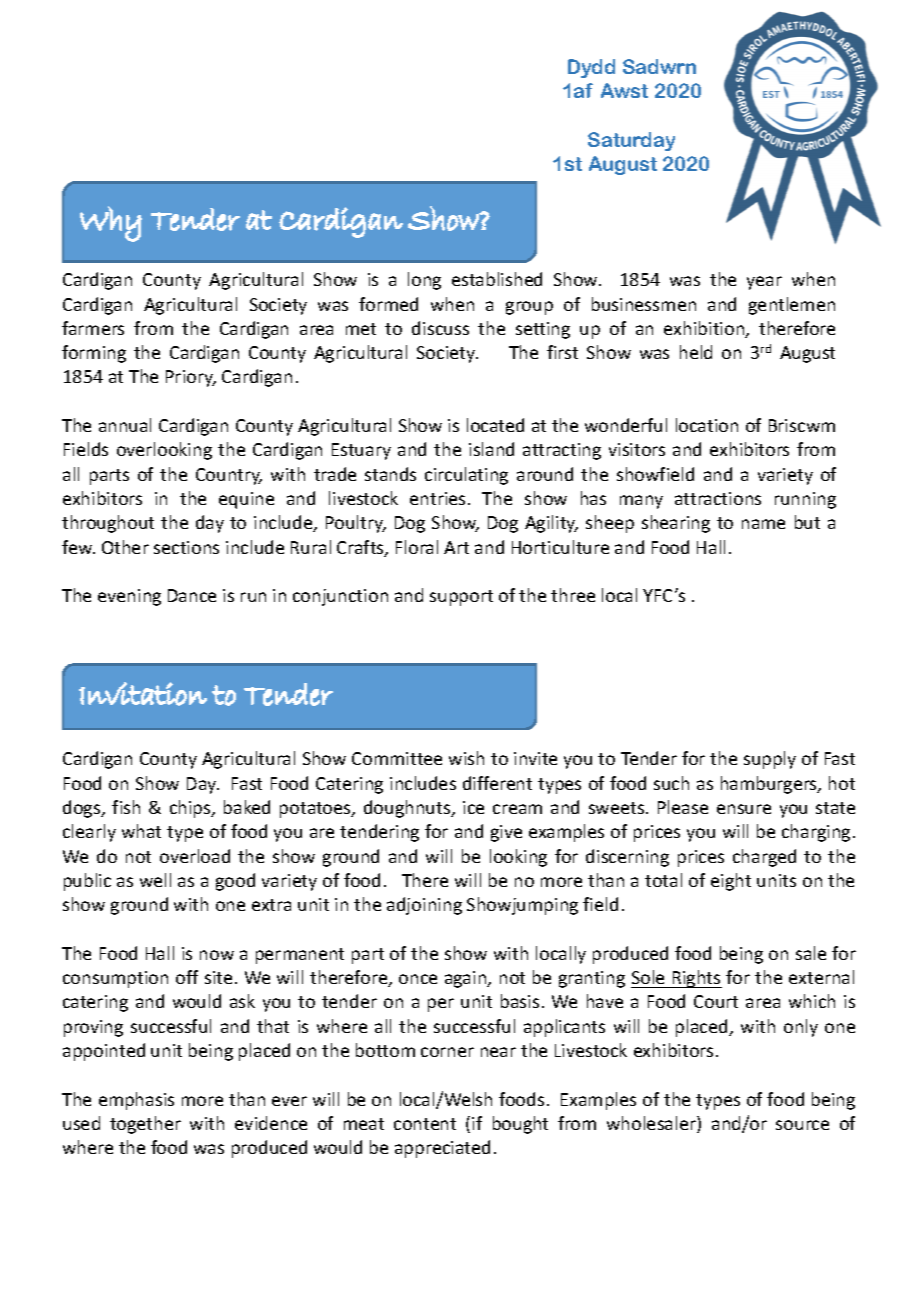  Describe the element at coordinates (466, 476) in the screenshot. I see `circulating` at that location.
